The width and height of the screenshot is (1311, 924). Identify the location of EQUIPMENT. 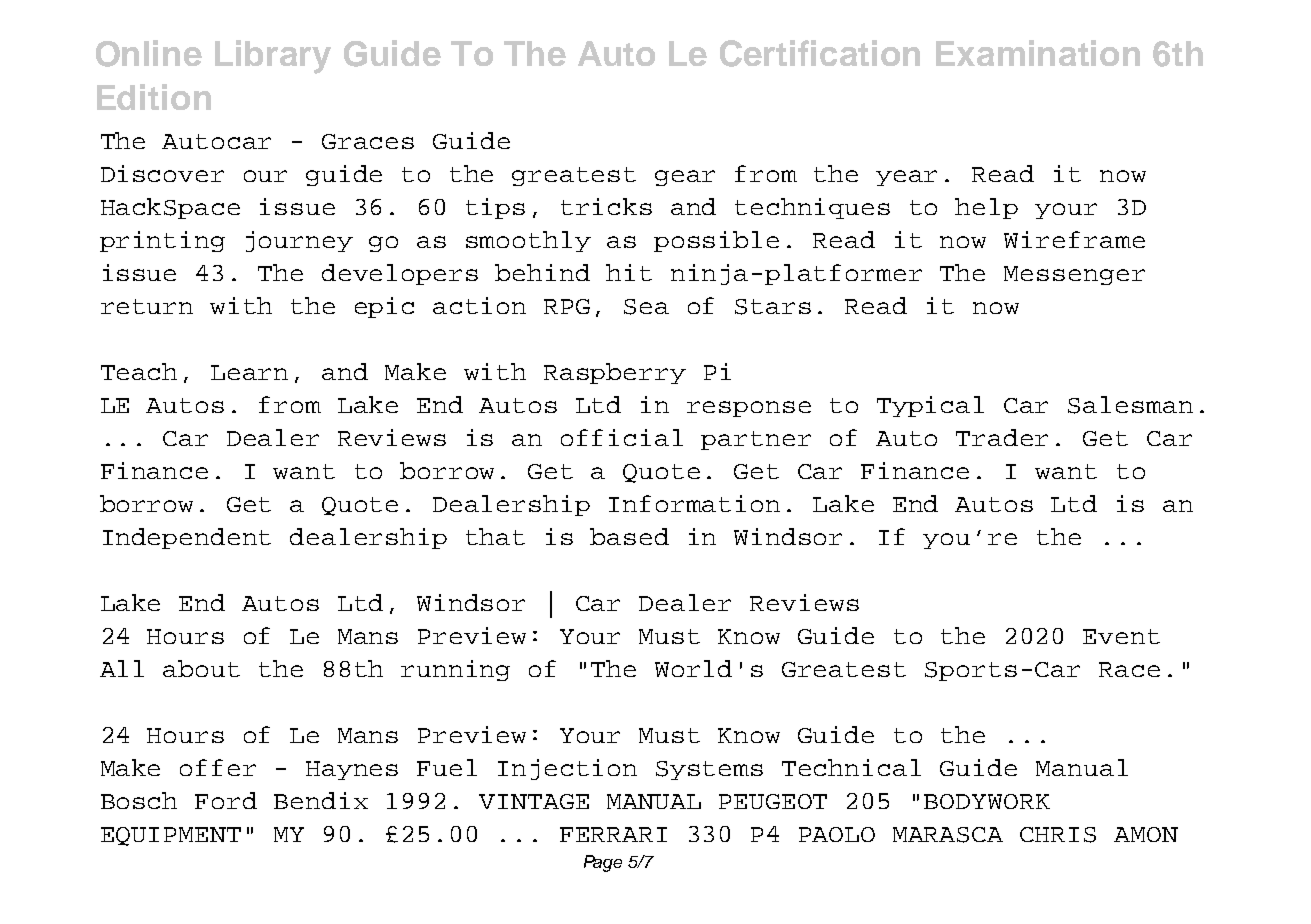
(171, 836).
